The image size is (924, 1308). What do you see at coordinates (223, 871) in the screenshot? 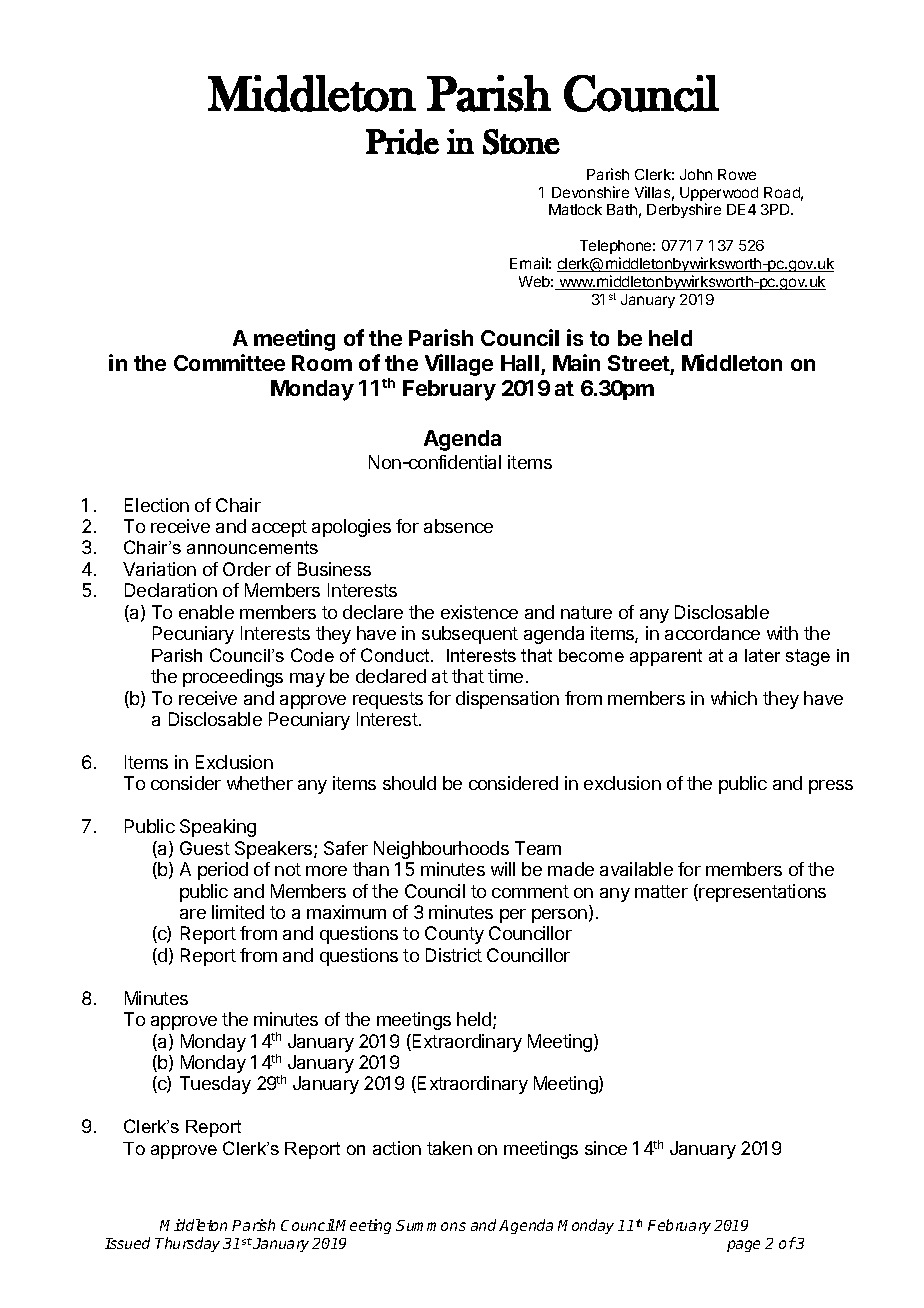
I see `period` at bounding box center [223, 871].
